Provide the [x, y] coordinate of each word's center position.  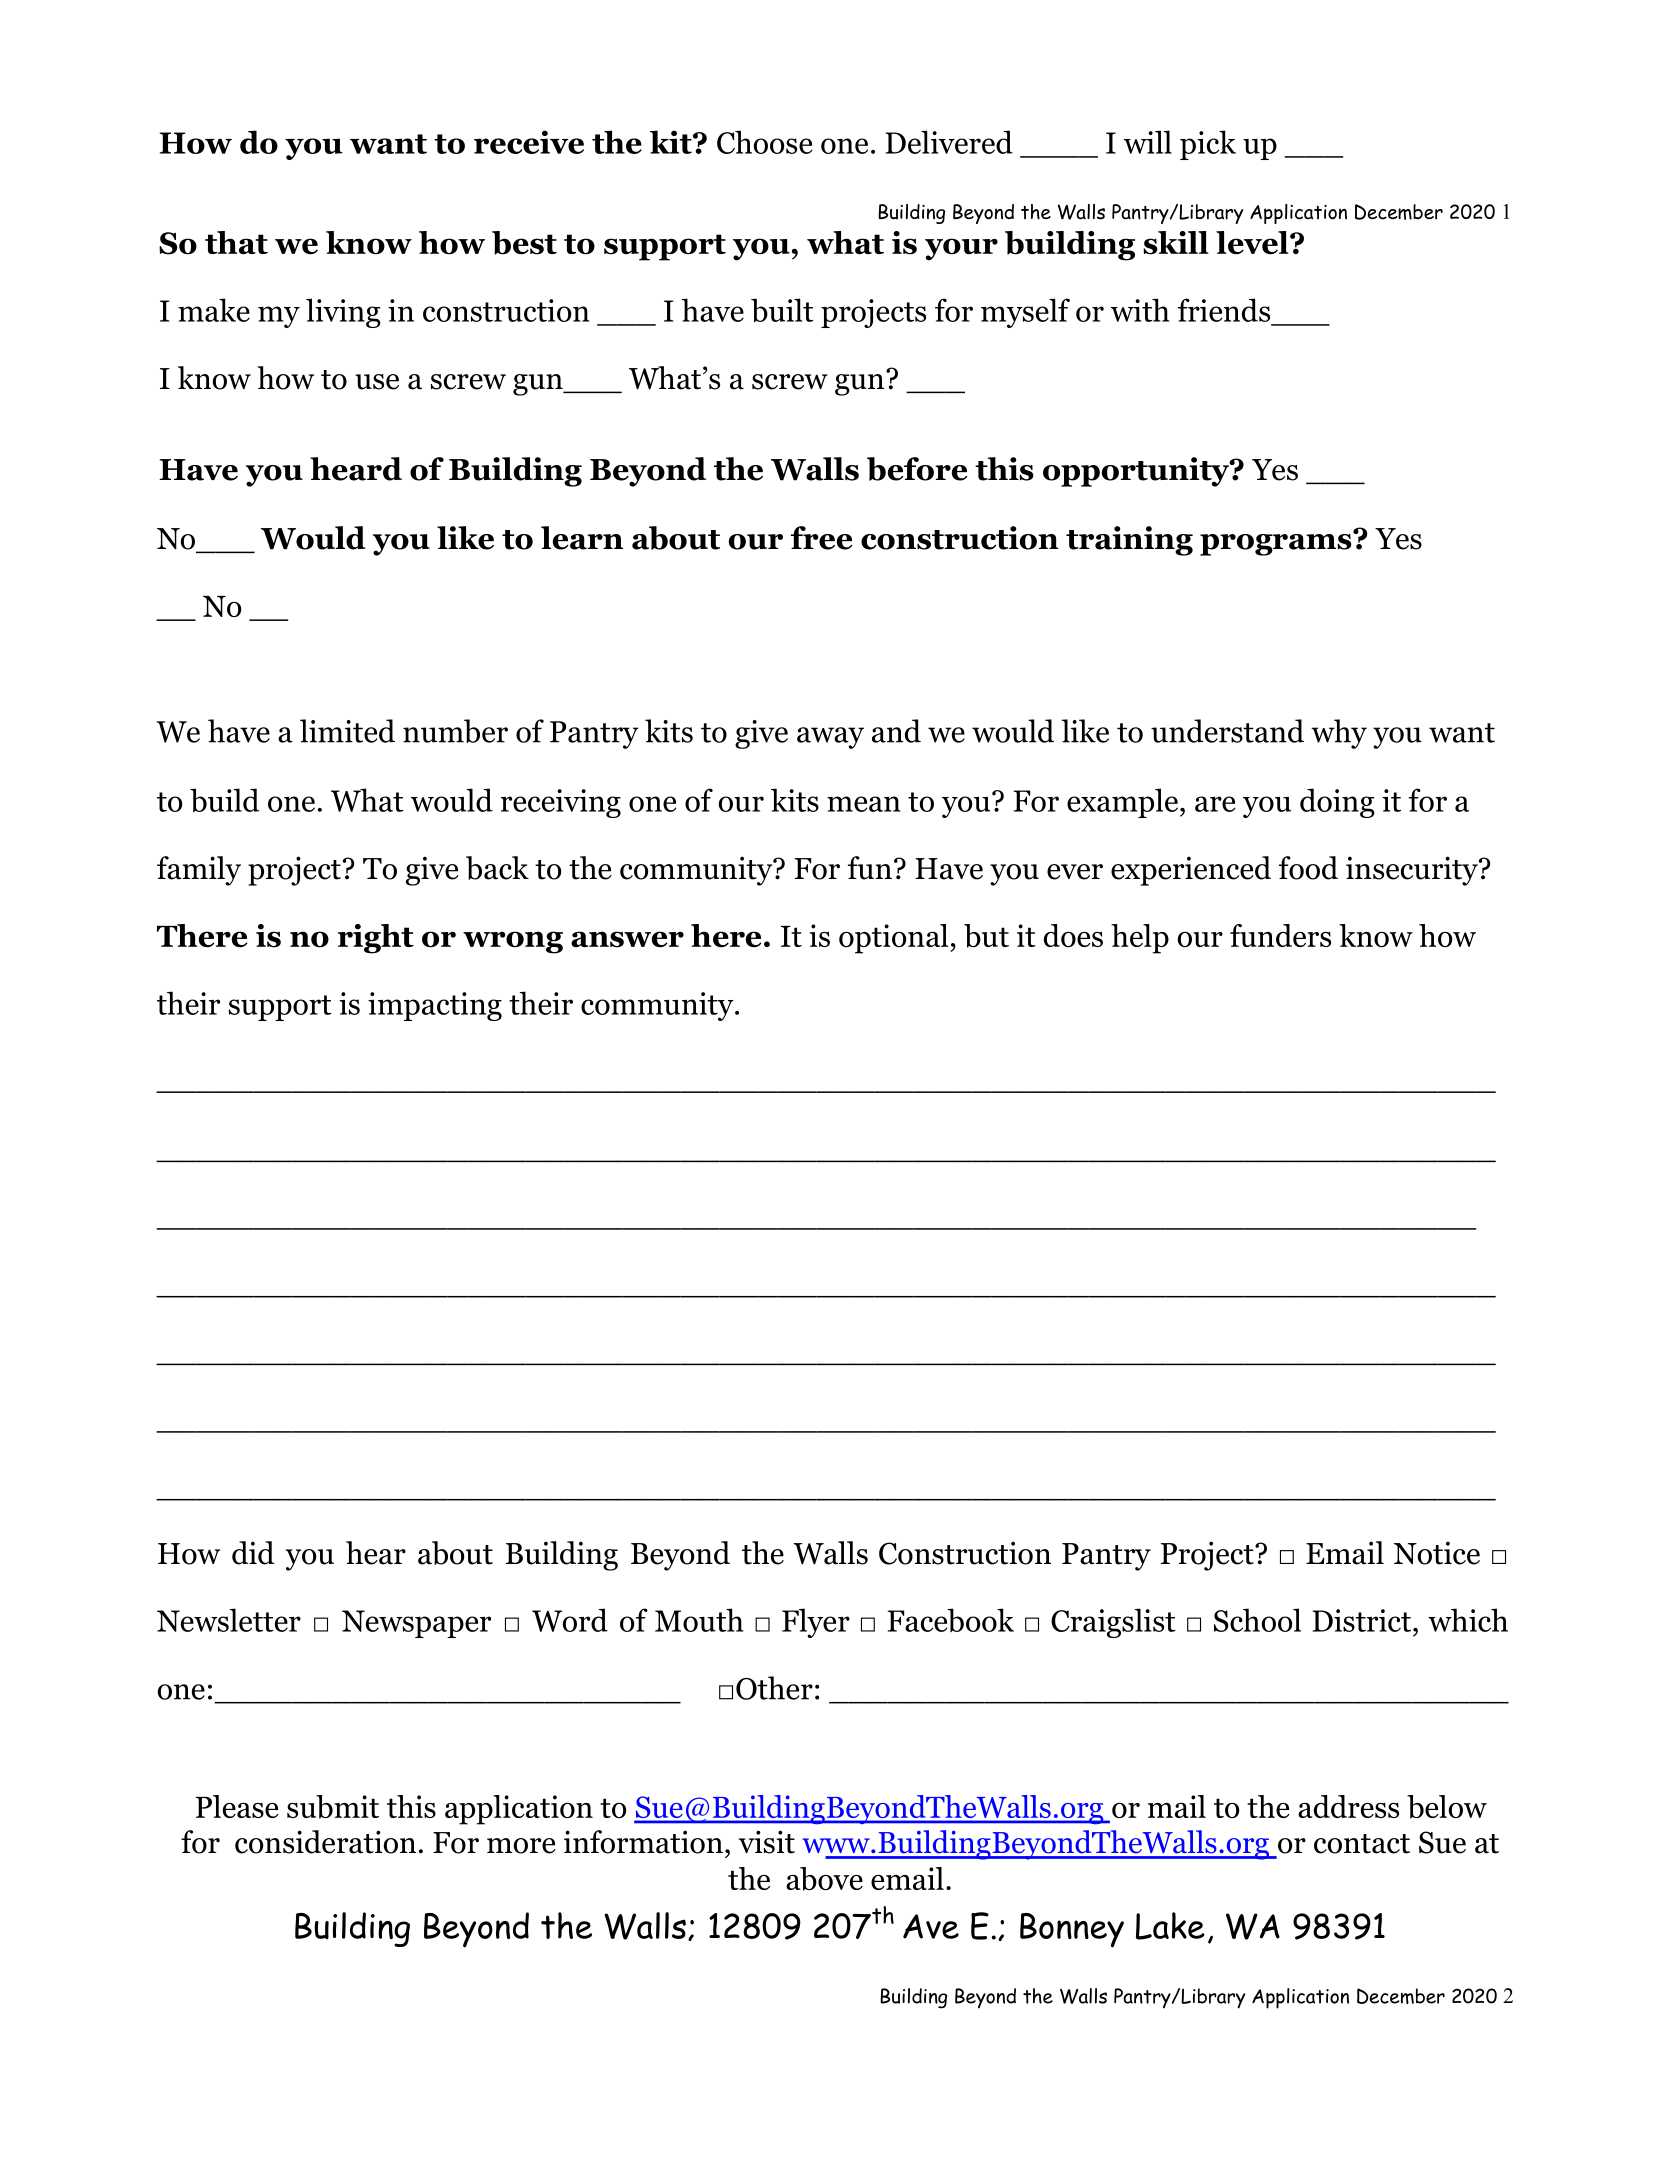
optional [895, 939]
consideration [325, 1842]
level [1253, 243]
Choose [765, 142]
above [824, 1879]
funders [1280, 935]
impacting [435, 1006]
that [236, 242]
